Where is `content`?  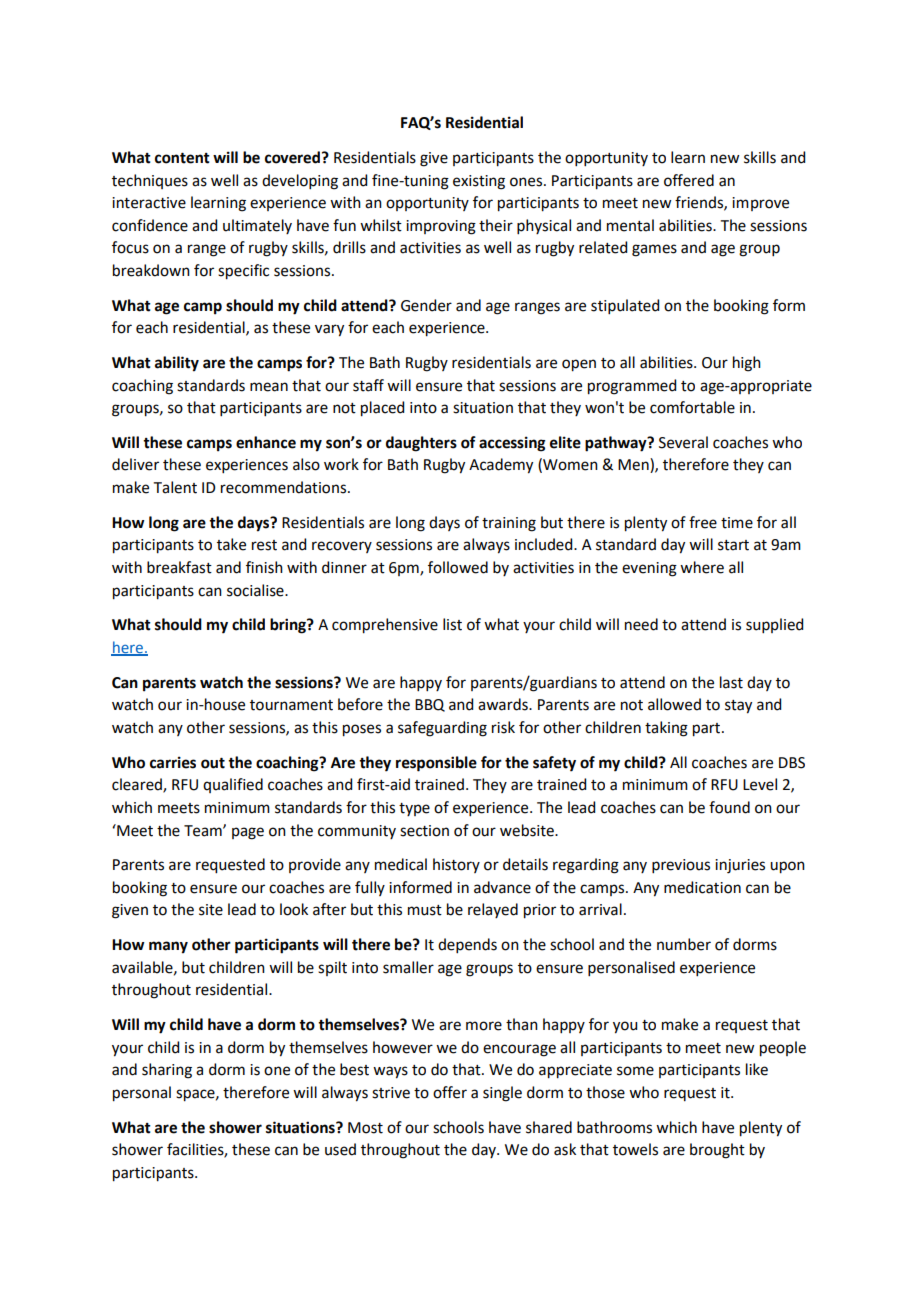
content is located at coordinates (182, 158).
